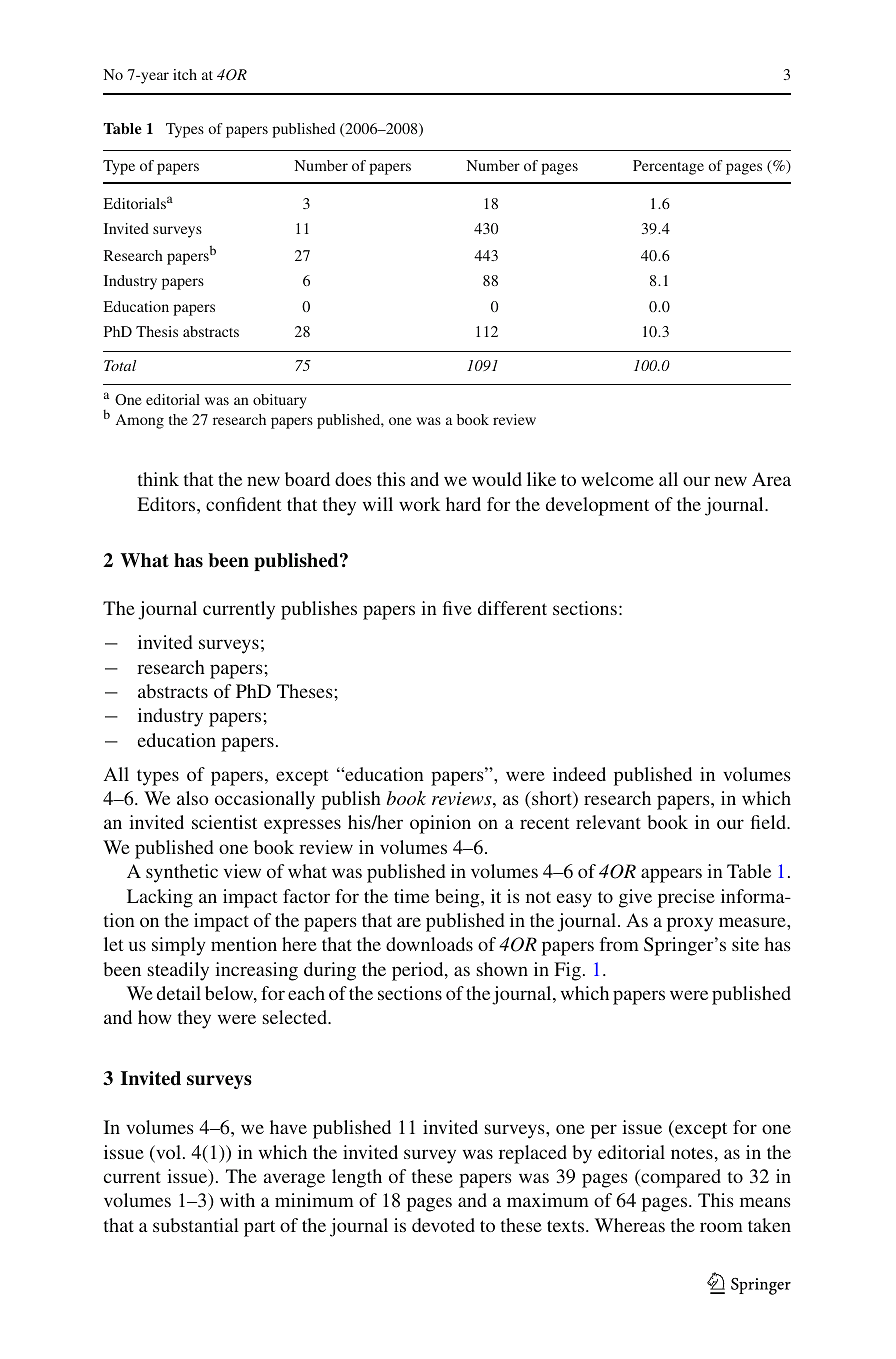 This image has height=1359, width=896. Describe the element at coordinates (429, 944) in the image. I see `downloads` at that location.
